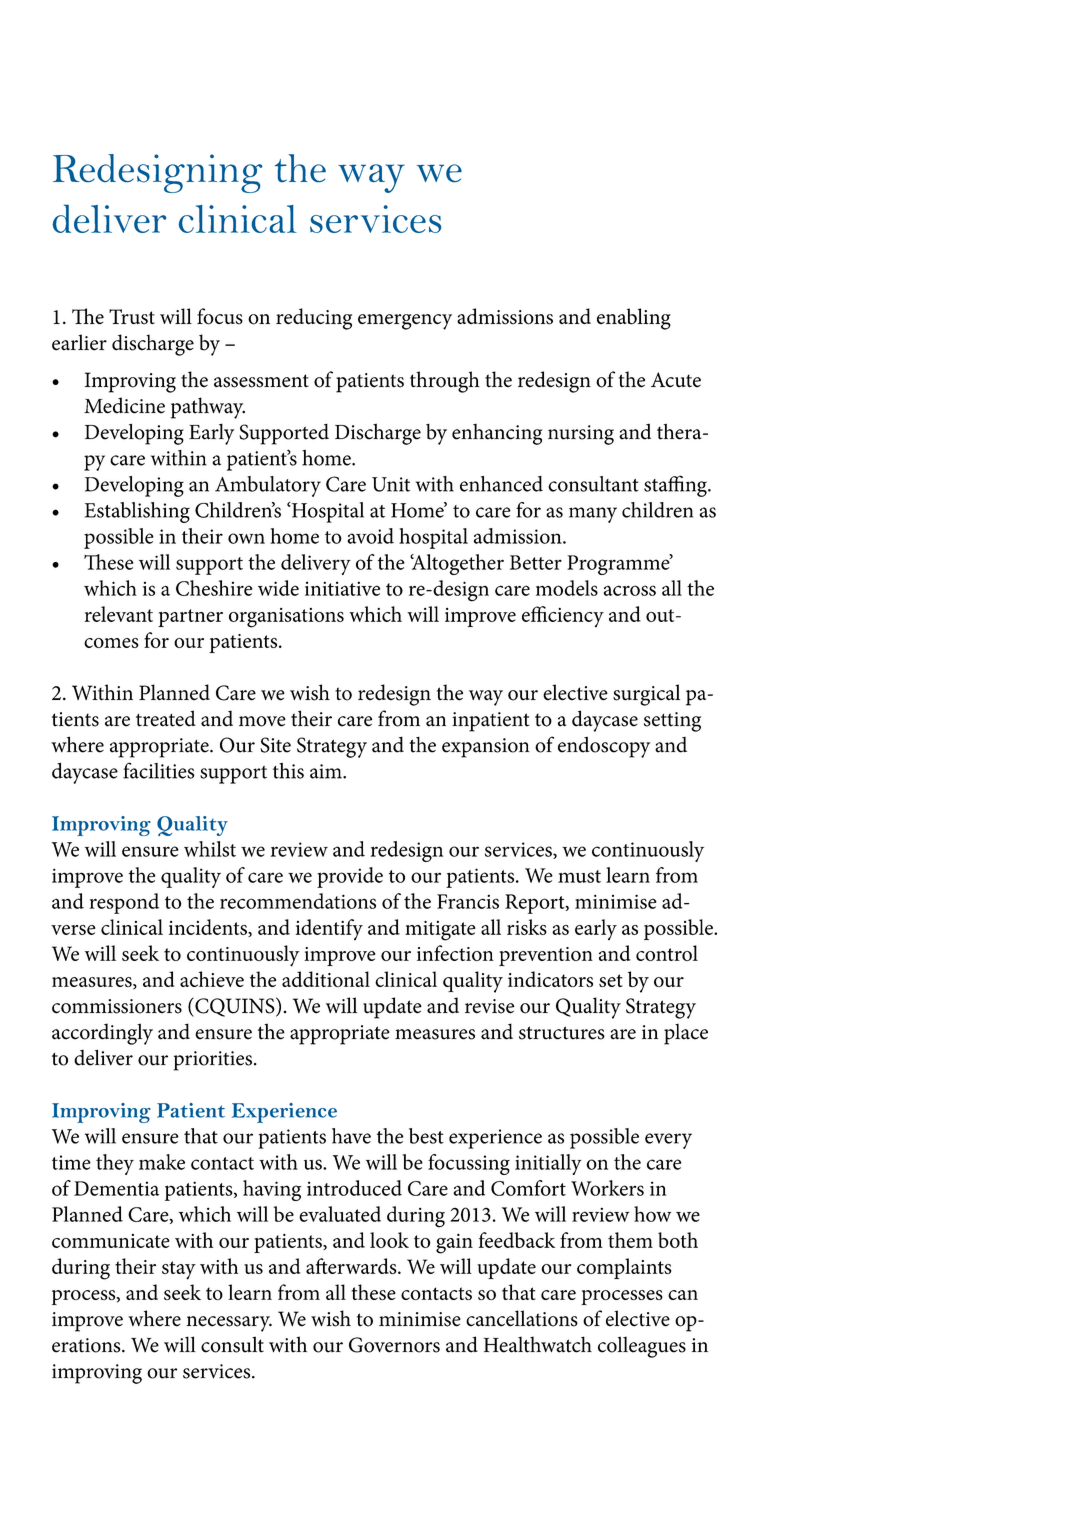 This screenshot has width=1078, height=1525. Describe the element at coordinates (166, 718) in the screenshot. I see `treated` at that location.
